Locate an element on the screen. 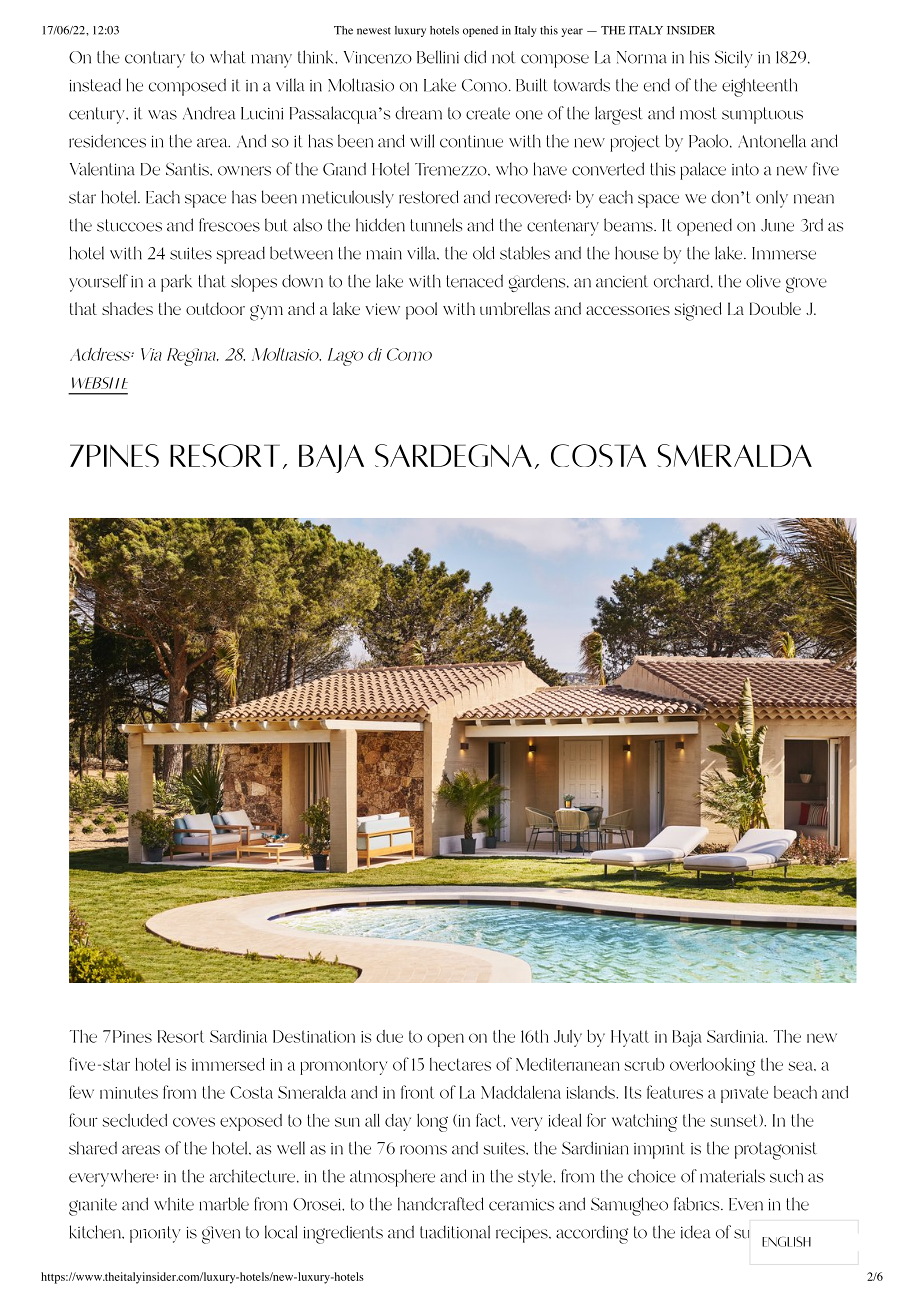 The image size is (924, 1307). signed is located at coordinates (698, 311).
